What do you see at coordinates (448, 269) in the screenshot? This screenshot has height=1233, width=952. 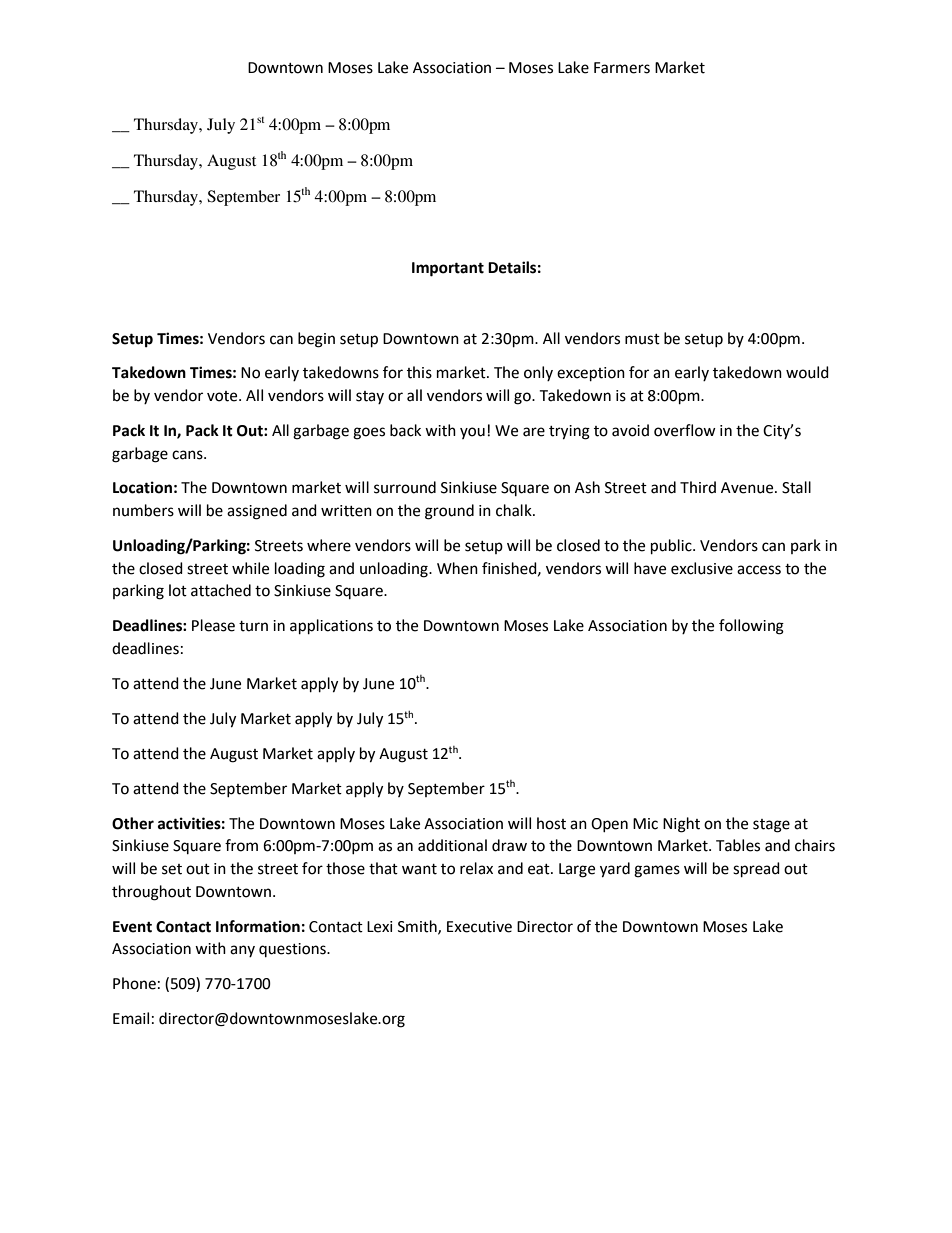 I see `Important` at bounding box center [448, 269].
